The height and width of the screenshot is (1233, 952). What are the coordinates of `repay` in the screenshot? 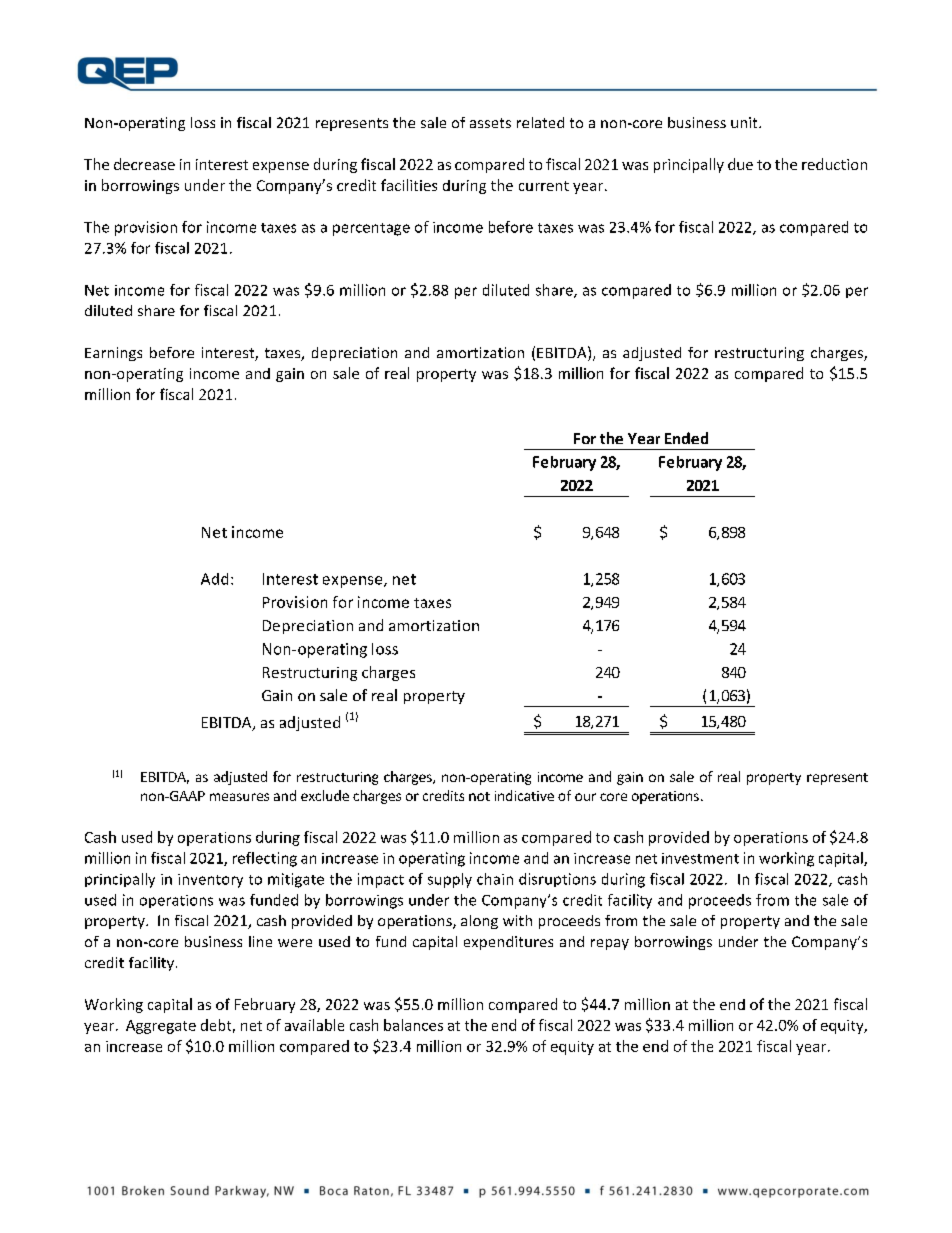 It's located at (610, 944).
